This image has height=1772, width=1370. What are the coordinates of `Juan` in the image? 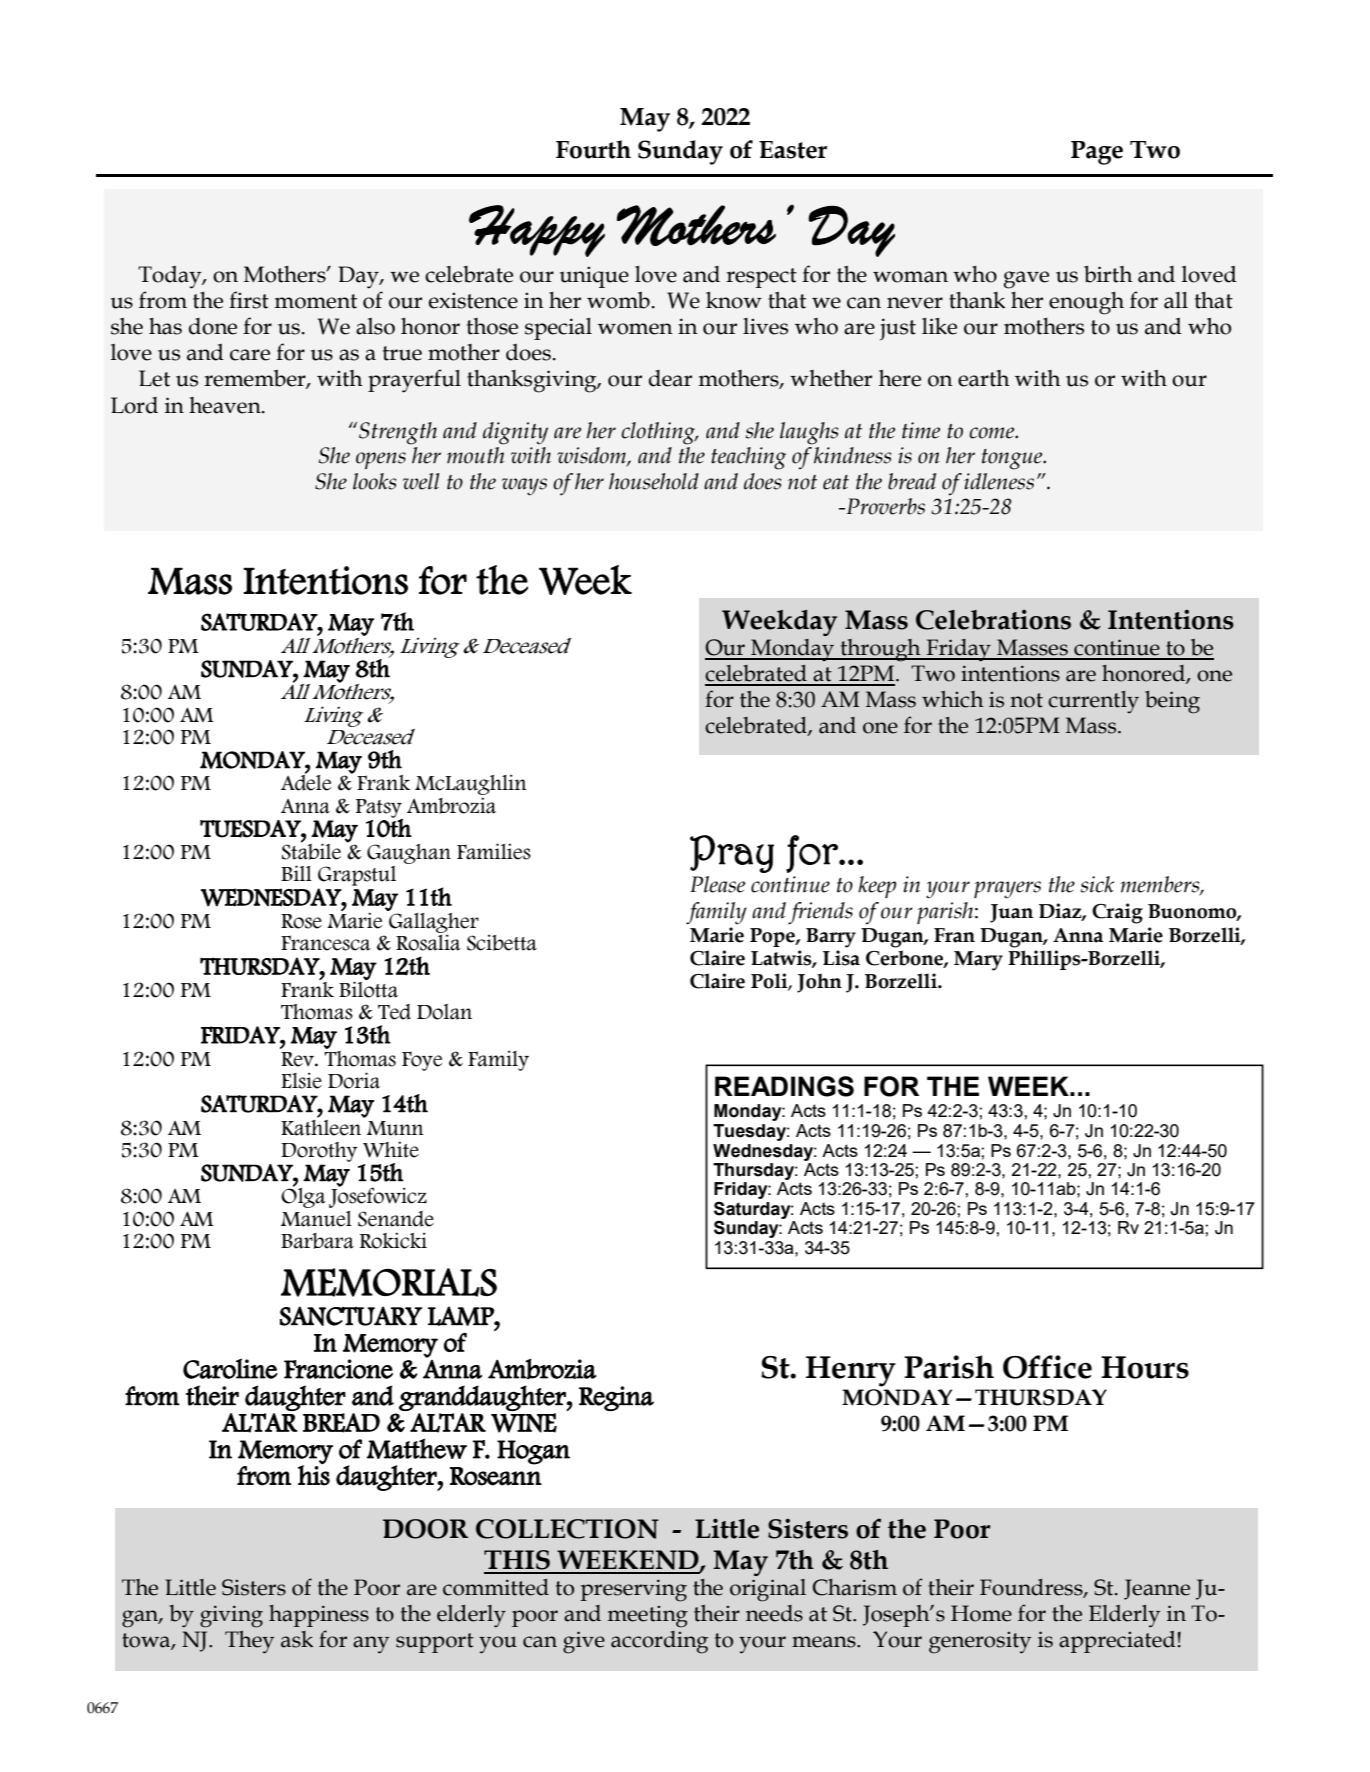 It's located at (1011, 913).
